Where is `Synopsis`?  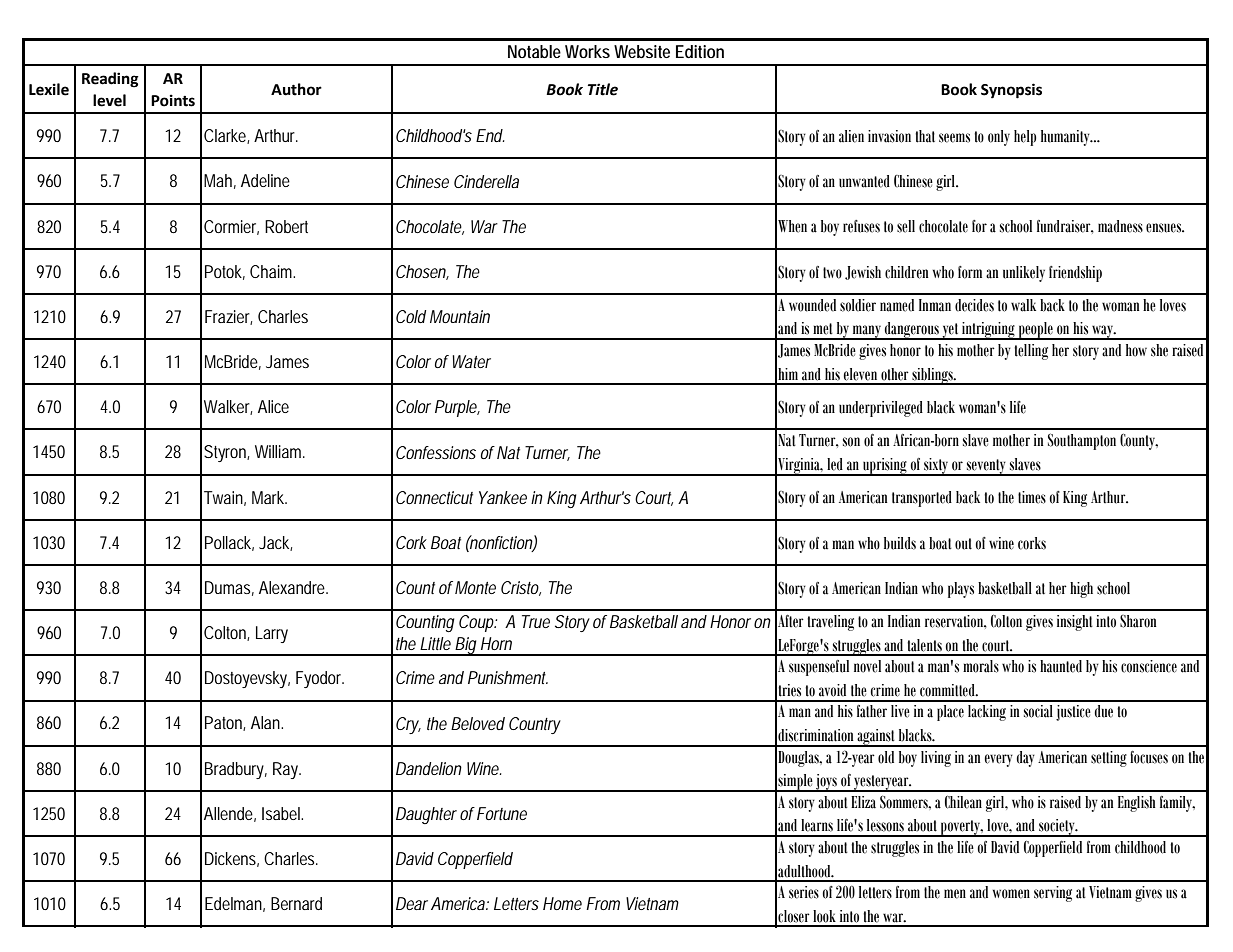 Synopsis is located at coordinates (1011, 91).
